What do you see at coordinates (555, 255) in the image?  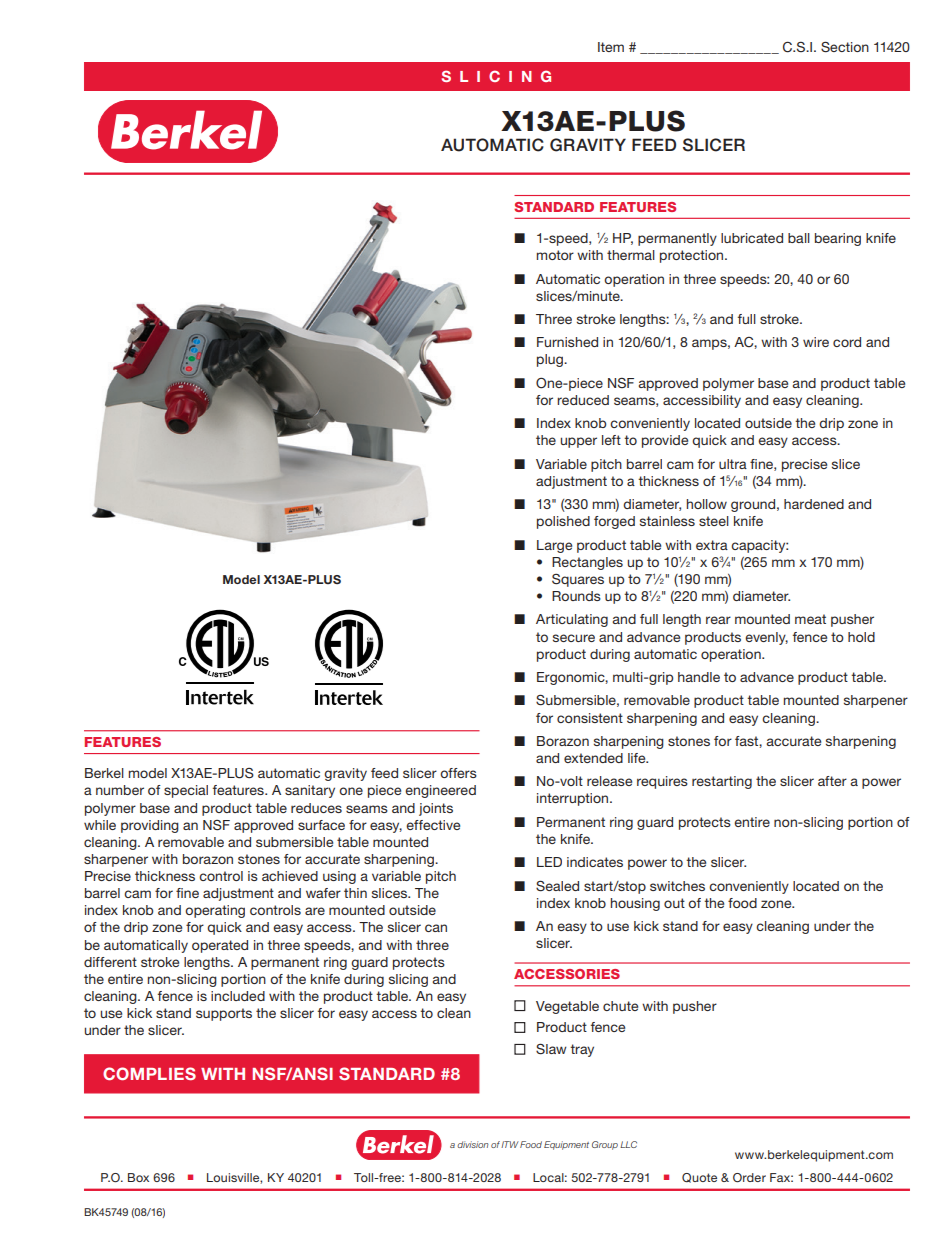 I see `motor` at bounding box center [555, 255].
